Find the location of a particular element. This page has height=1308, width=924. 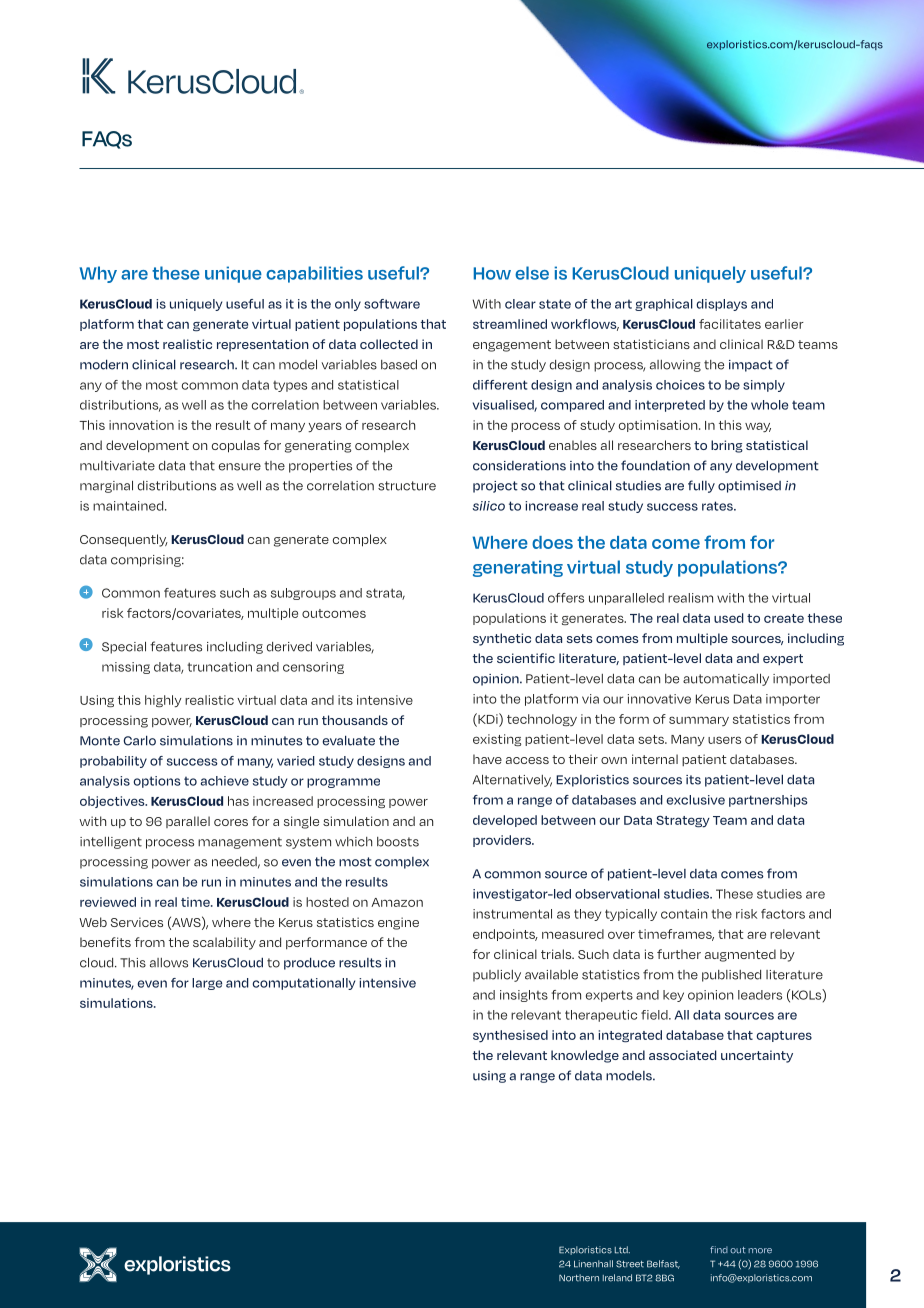

engine is located at coordinates (398, 923).
